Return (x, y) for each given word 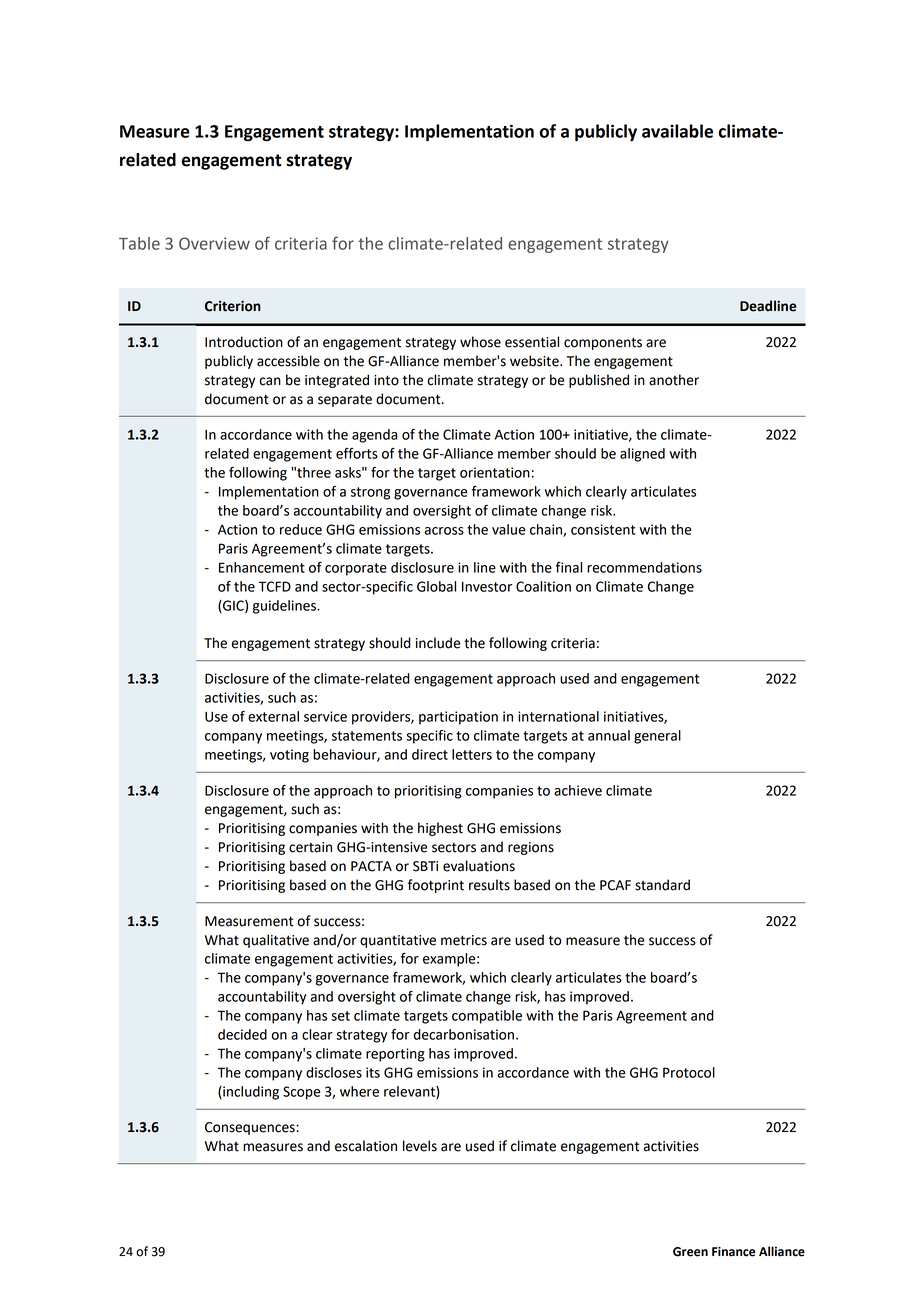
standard (662, 885)
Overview (214, 243)
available (677, 131)
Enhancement (262, 567)
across (444, 531)
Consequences (251, 1128)
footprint (436, 886)
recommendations (644, 567)
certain (310, 847)
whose (480, 342)
